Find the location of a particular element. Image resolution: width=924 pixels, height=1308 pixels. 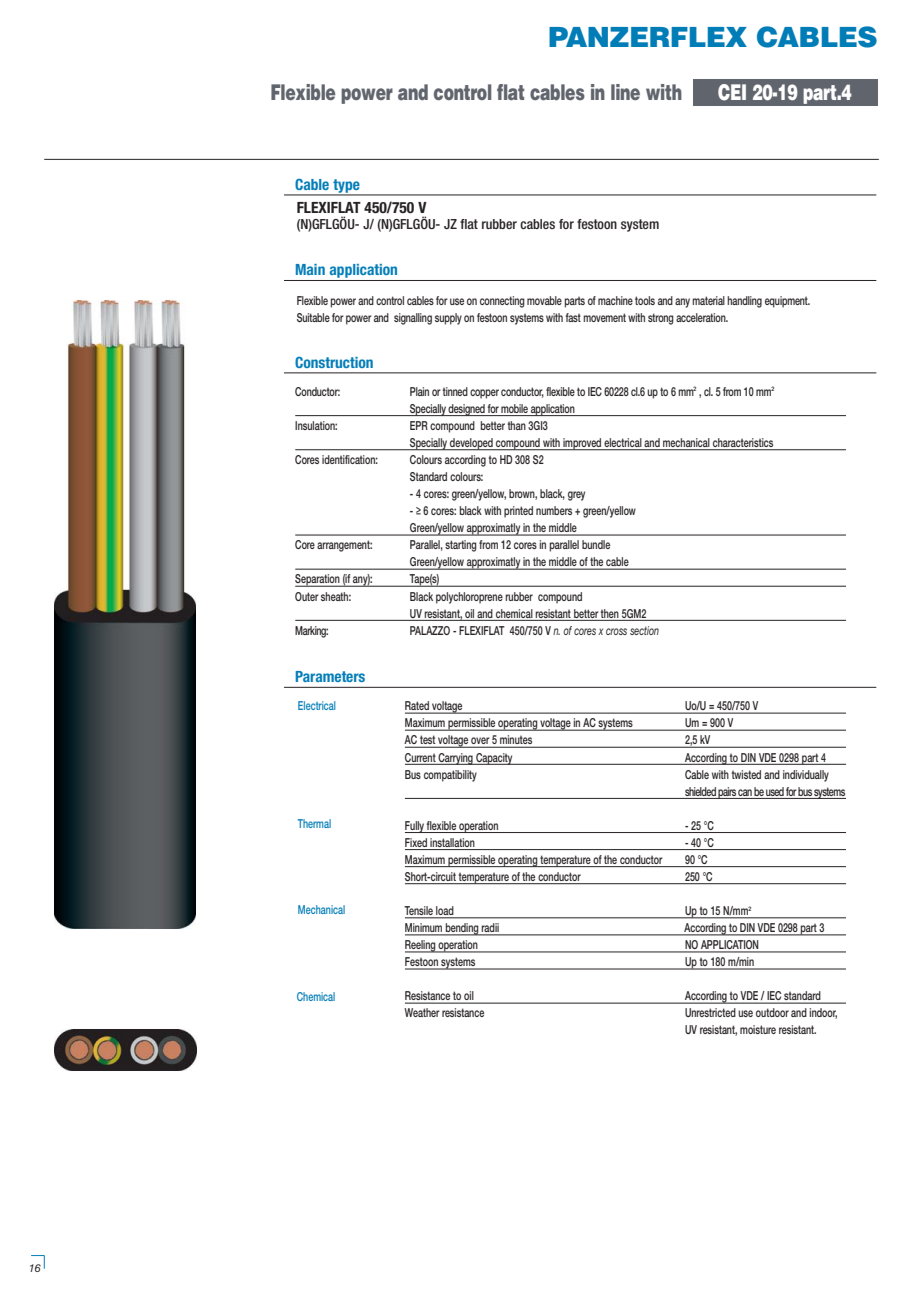

characteristics is located at coordinates (743, 444).
